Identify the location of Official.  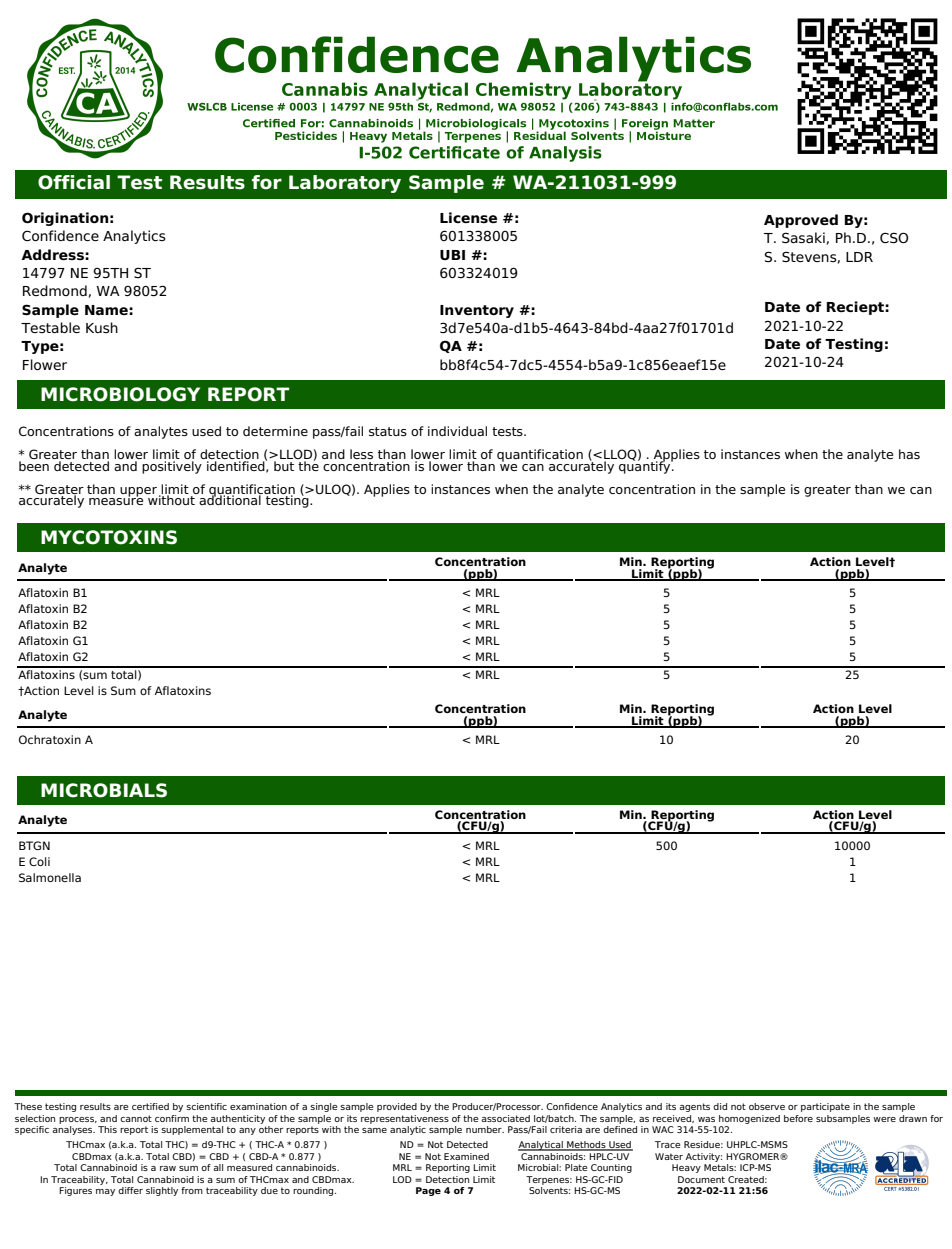
(74, 182).
